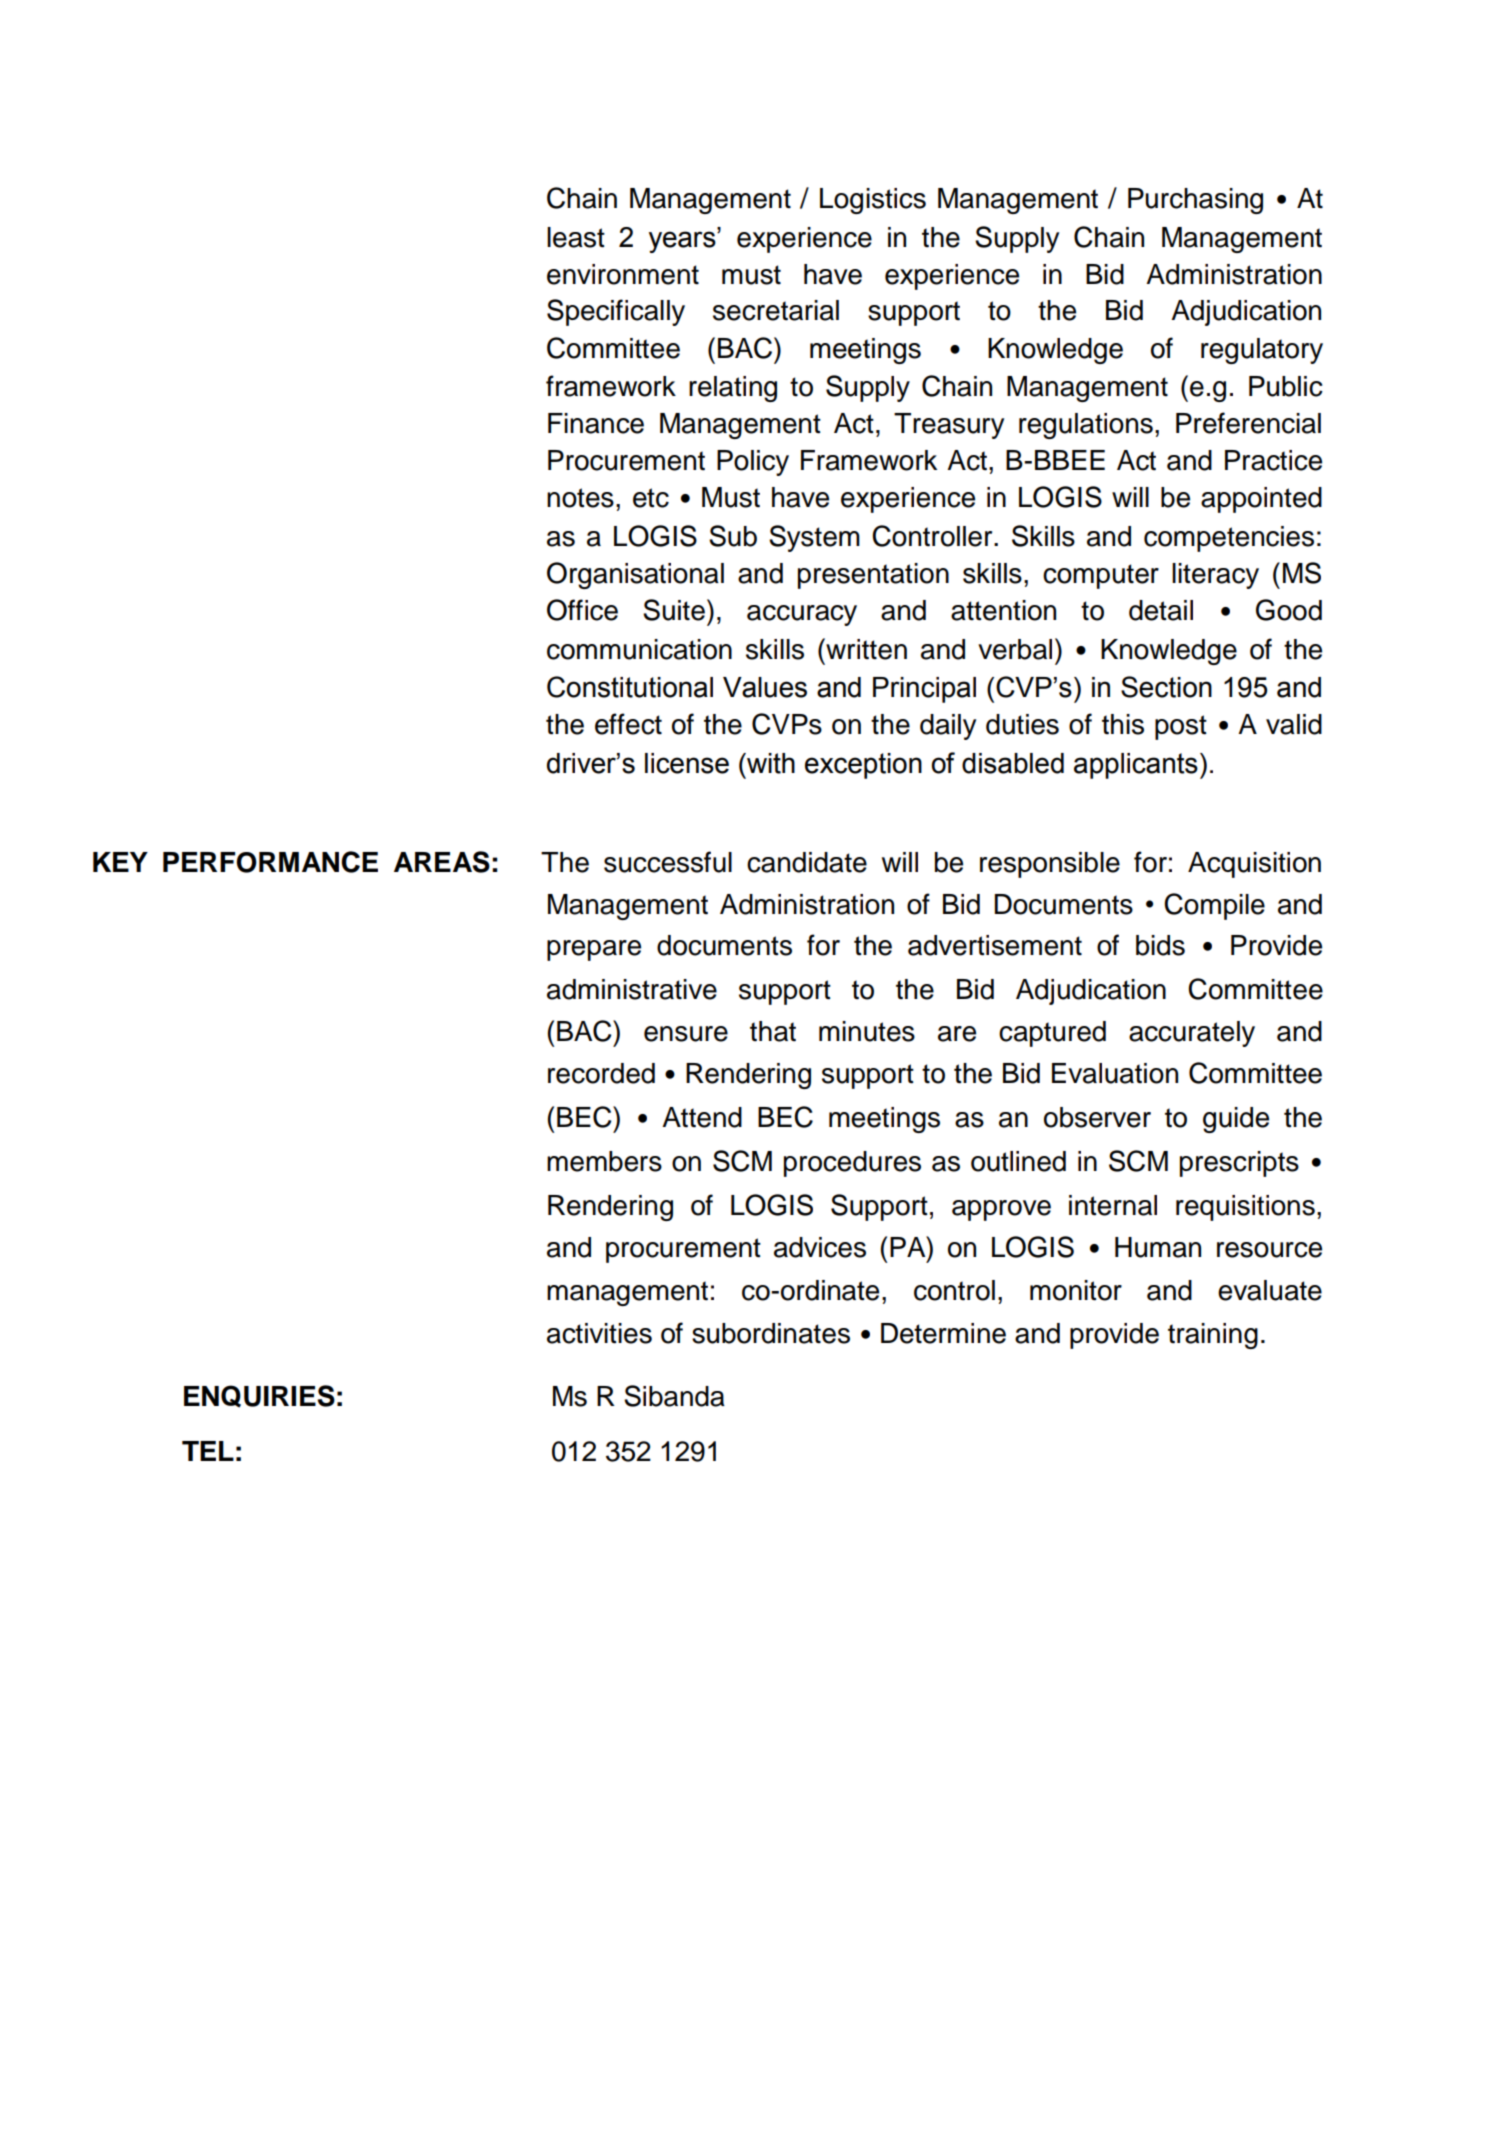 Image resolution: width=1505 pixels, height=2129 pixels. I want to click on notes, so click(580, 498).
